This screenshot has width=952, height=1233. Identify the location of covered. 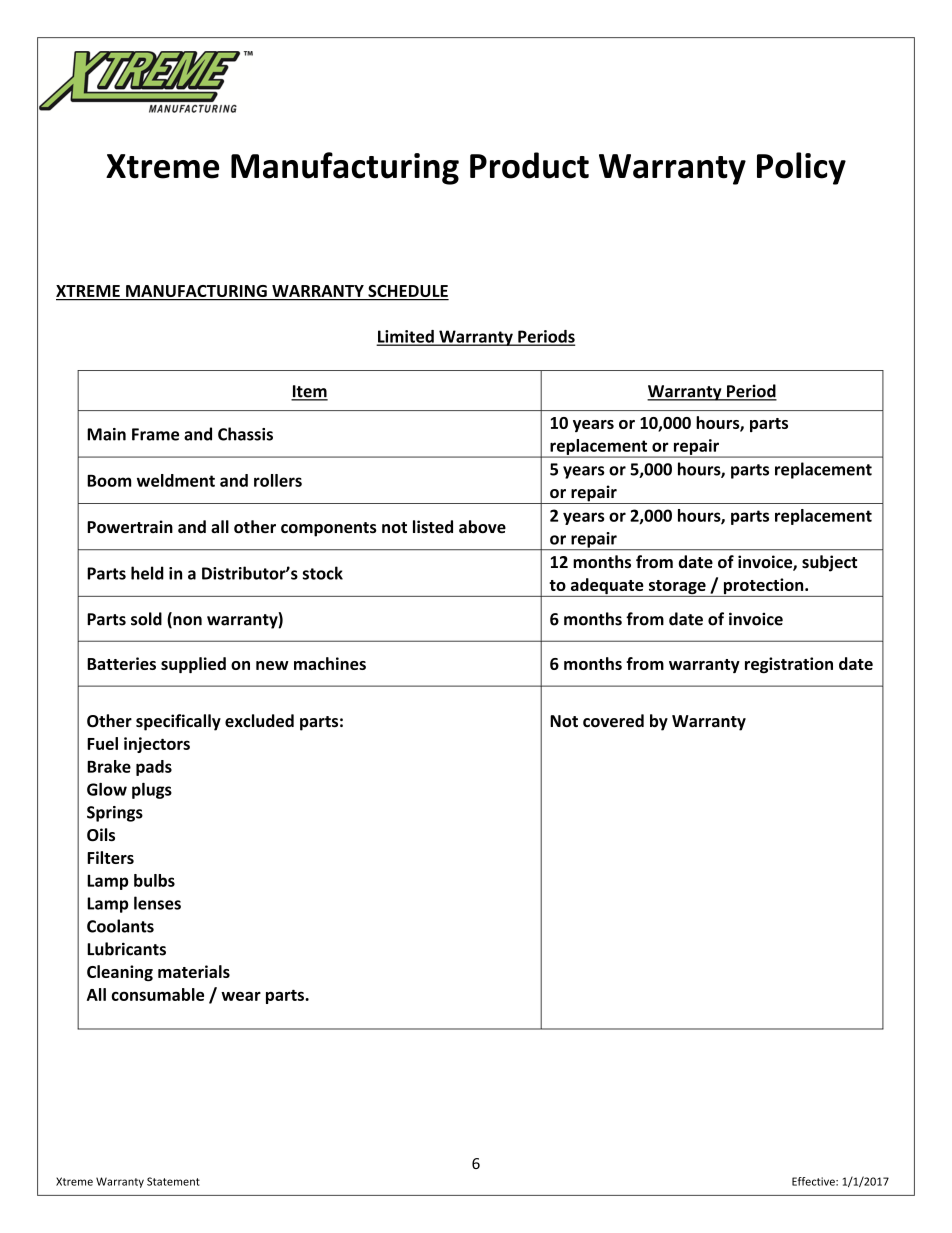
(613, 721).
